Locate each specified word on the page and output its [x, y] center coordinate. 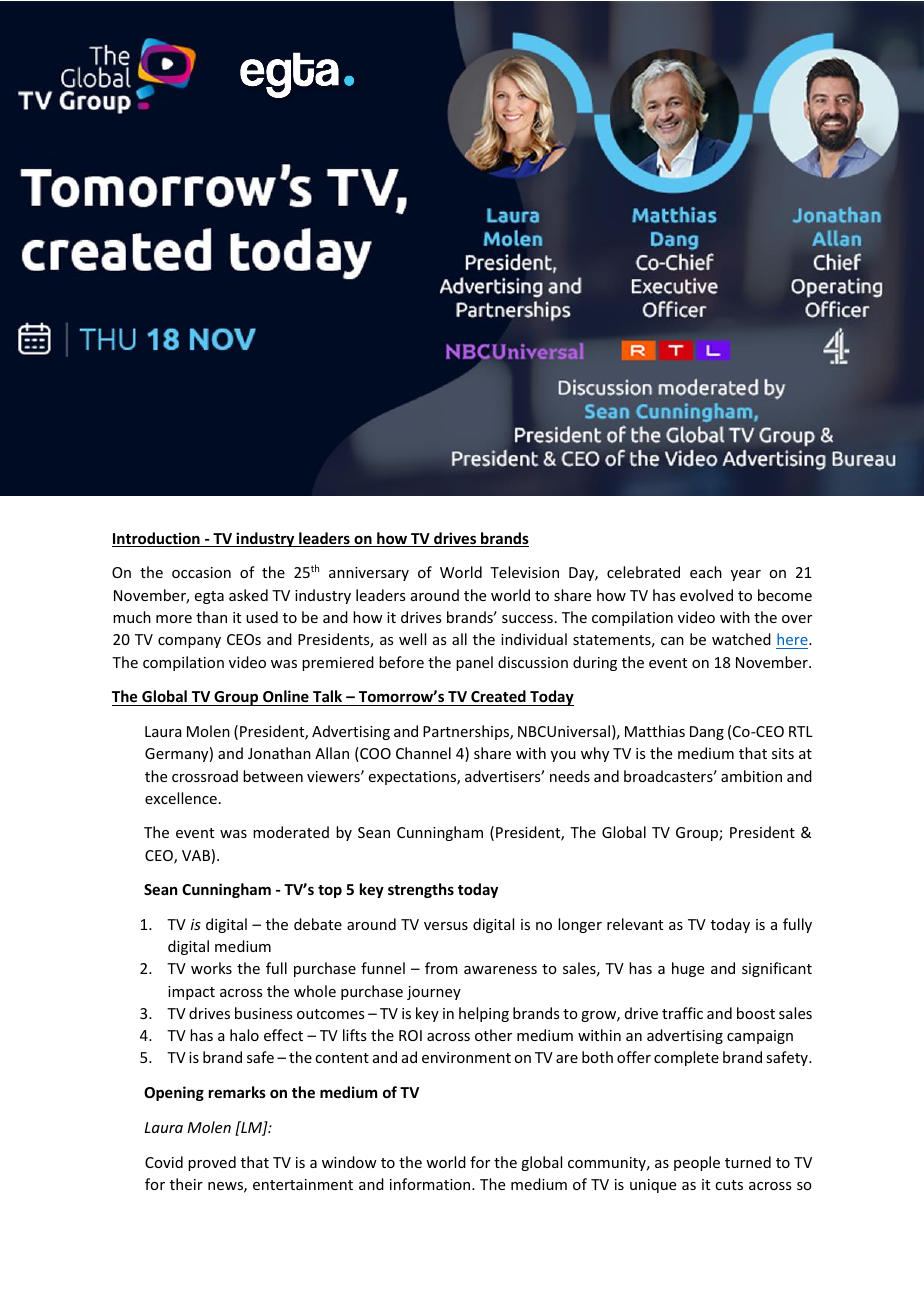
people [697, 1163]
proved [212, 1163]
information [431, 1184]
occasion [201, 572]
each [706, 572]
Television [524, 572]
